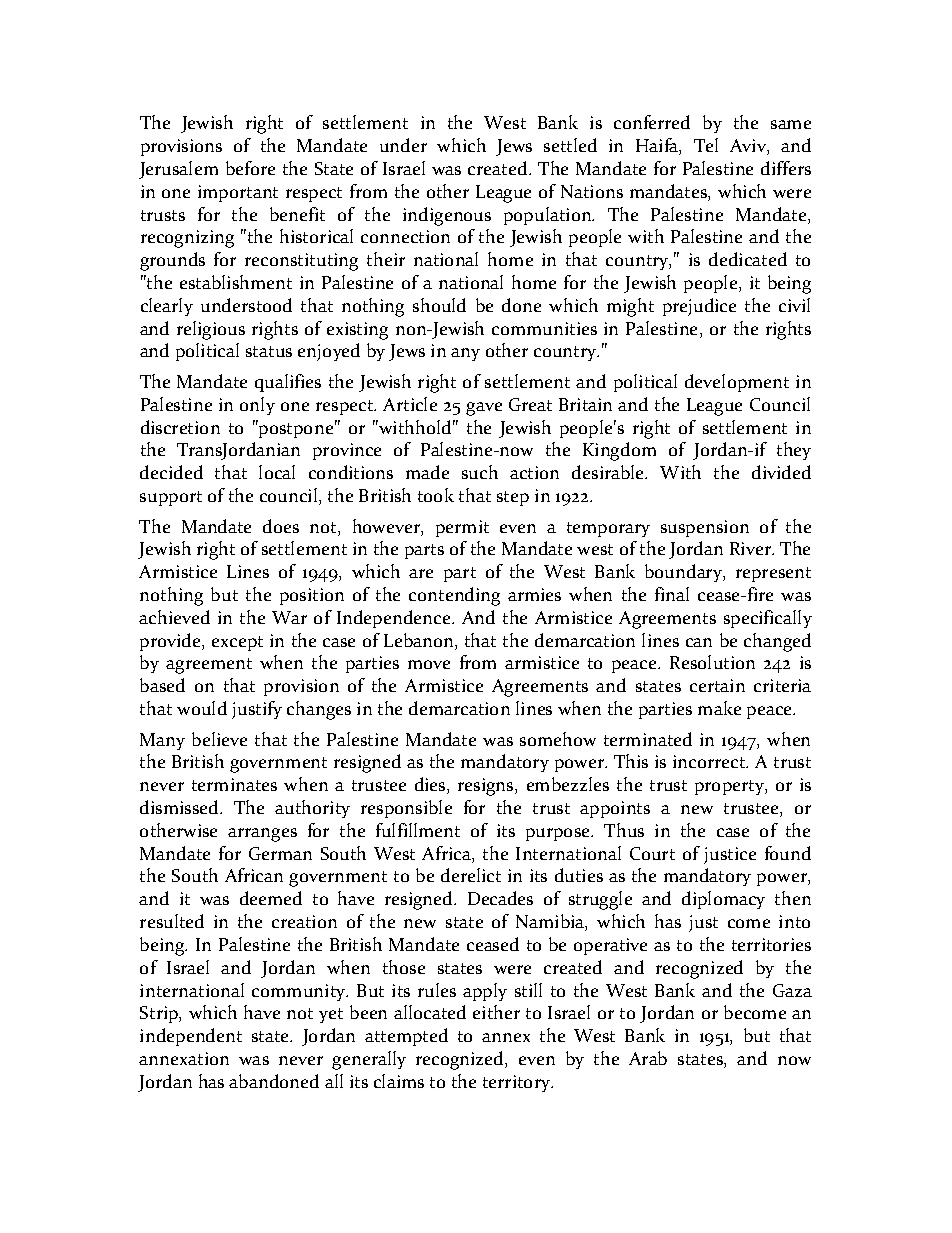 This image has width=952, height=1233. I want to click on arranges, so click(262, 835).
